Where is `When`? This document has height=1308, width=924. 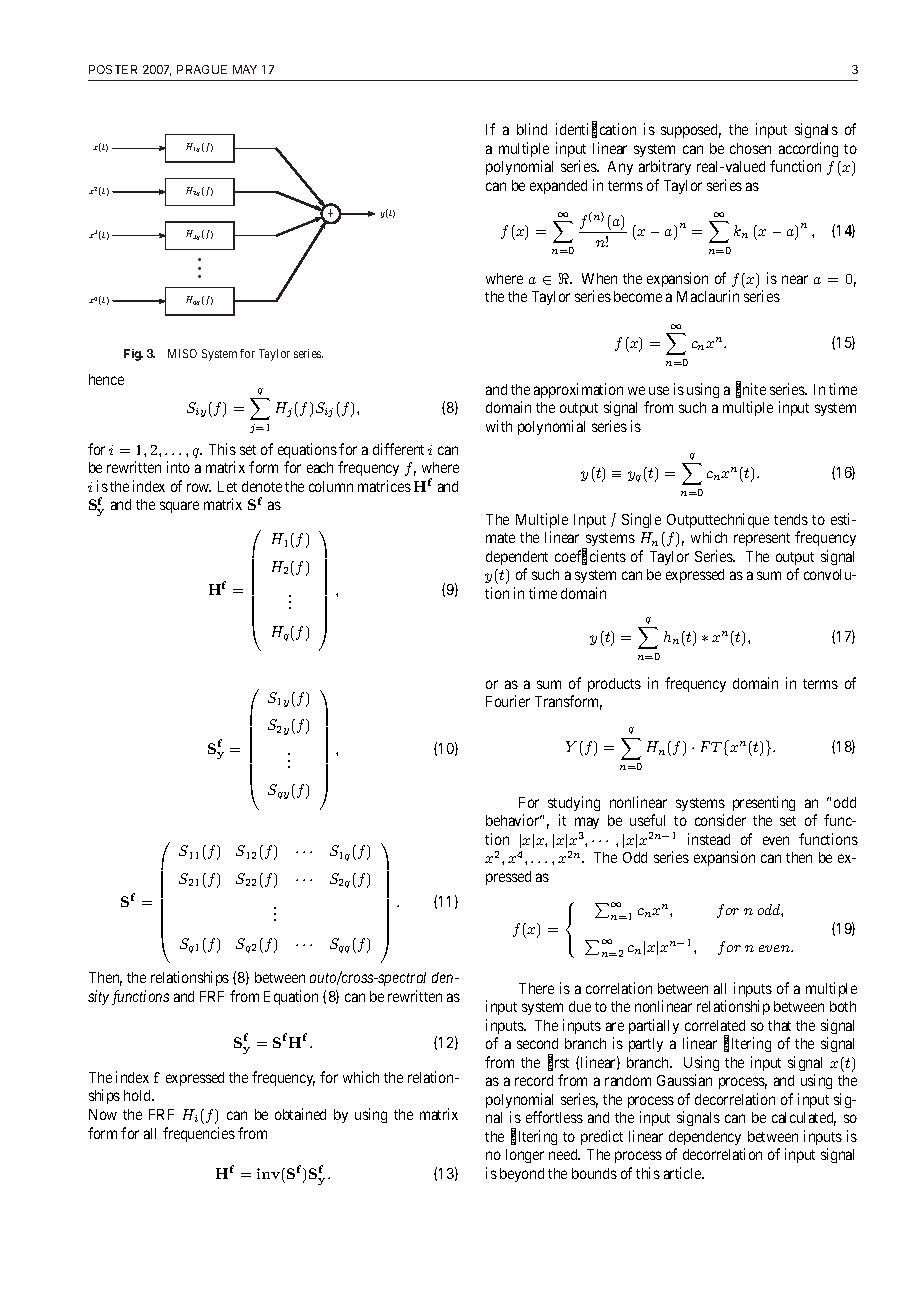
When is located at coordinates (599, 278).
